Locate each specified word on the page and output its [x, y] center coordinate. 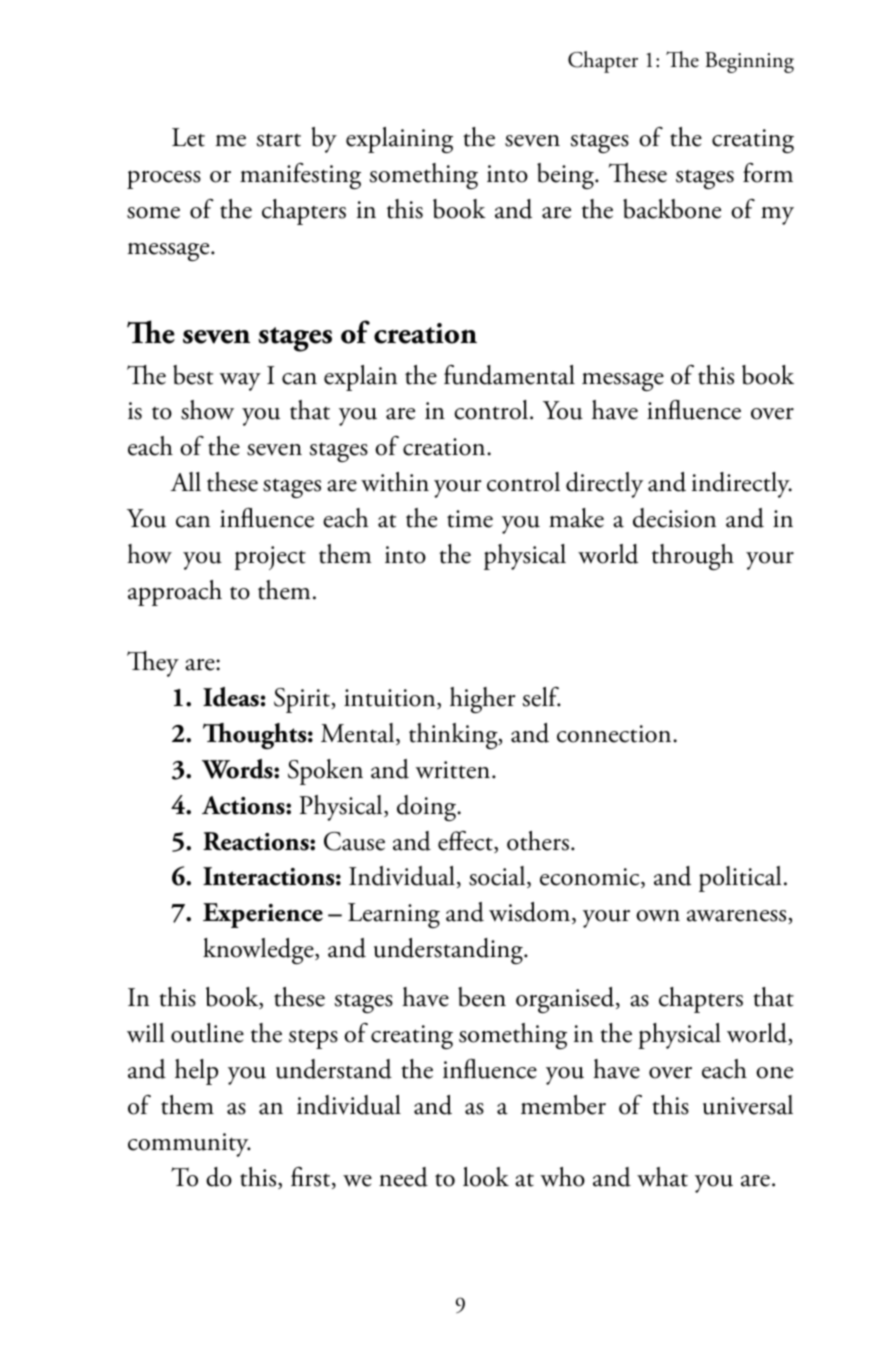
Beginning [749, 62]
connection [615, 734]
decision [674, 518]
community [189, 1145]
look [486, 1177]
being [566, 176]
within [395, 482]
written [454, 770]
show [207, 410]
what [662, 1177]
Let [188, 137]
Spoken [325, 772]
